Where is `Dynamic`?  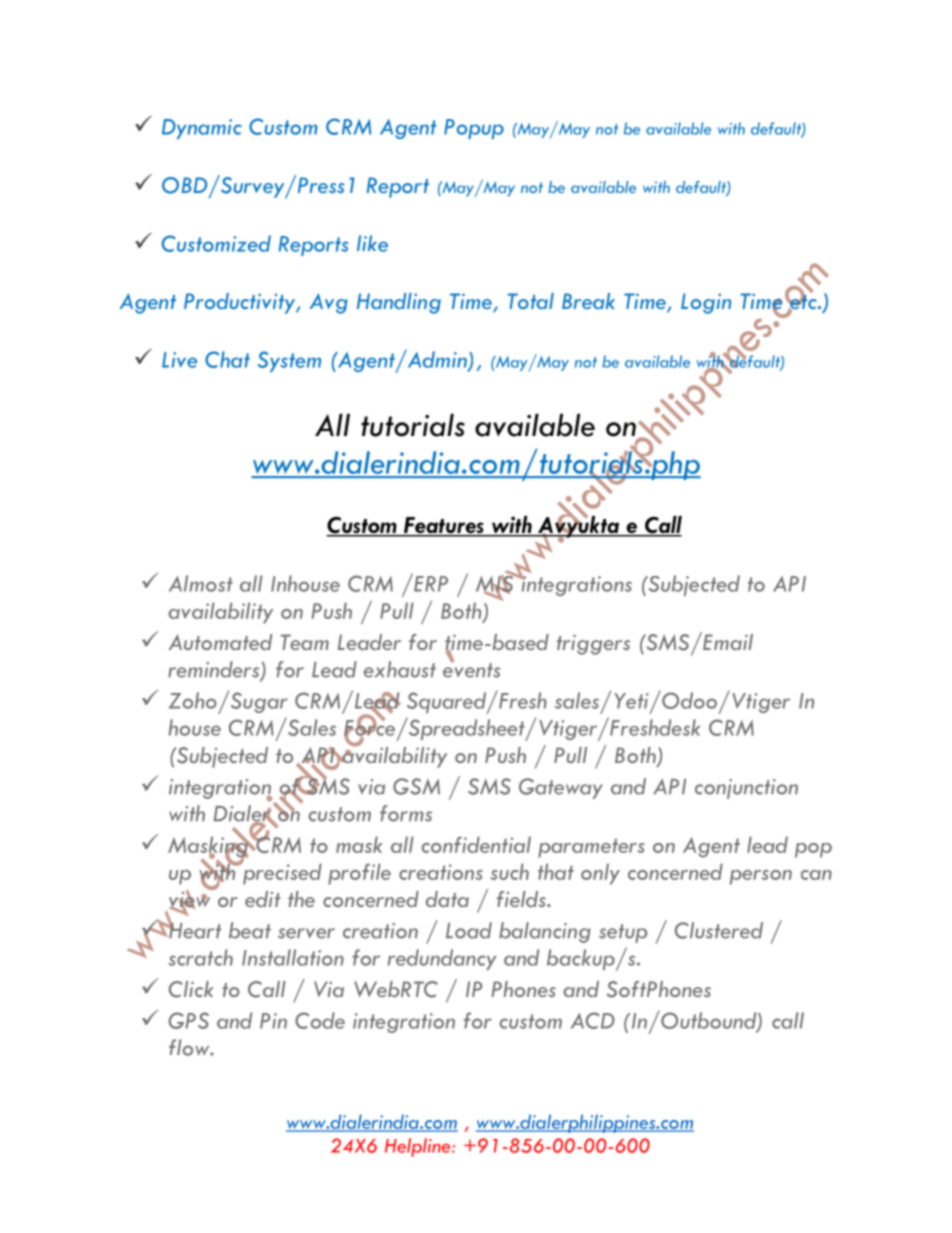
Dynamic is located at coordinates (202, 129).
